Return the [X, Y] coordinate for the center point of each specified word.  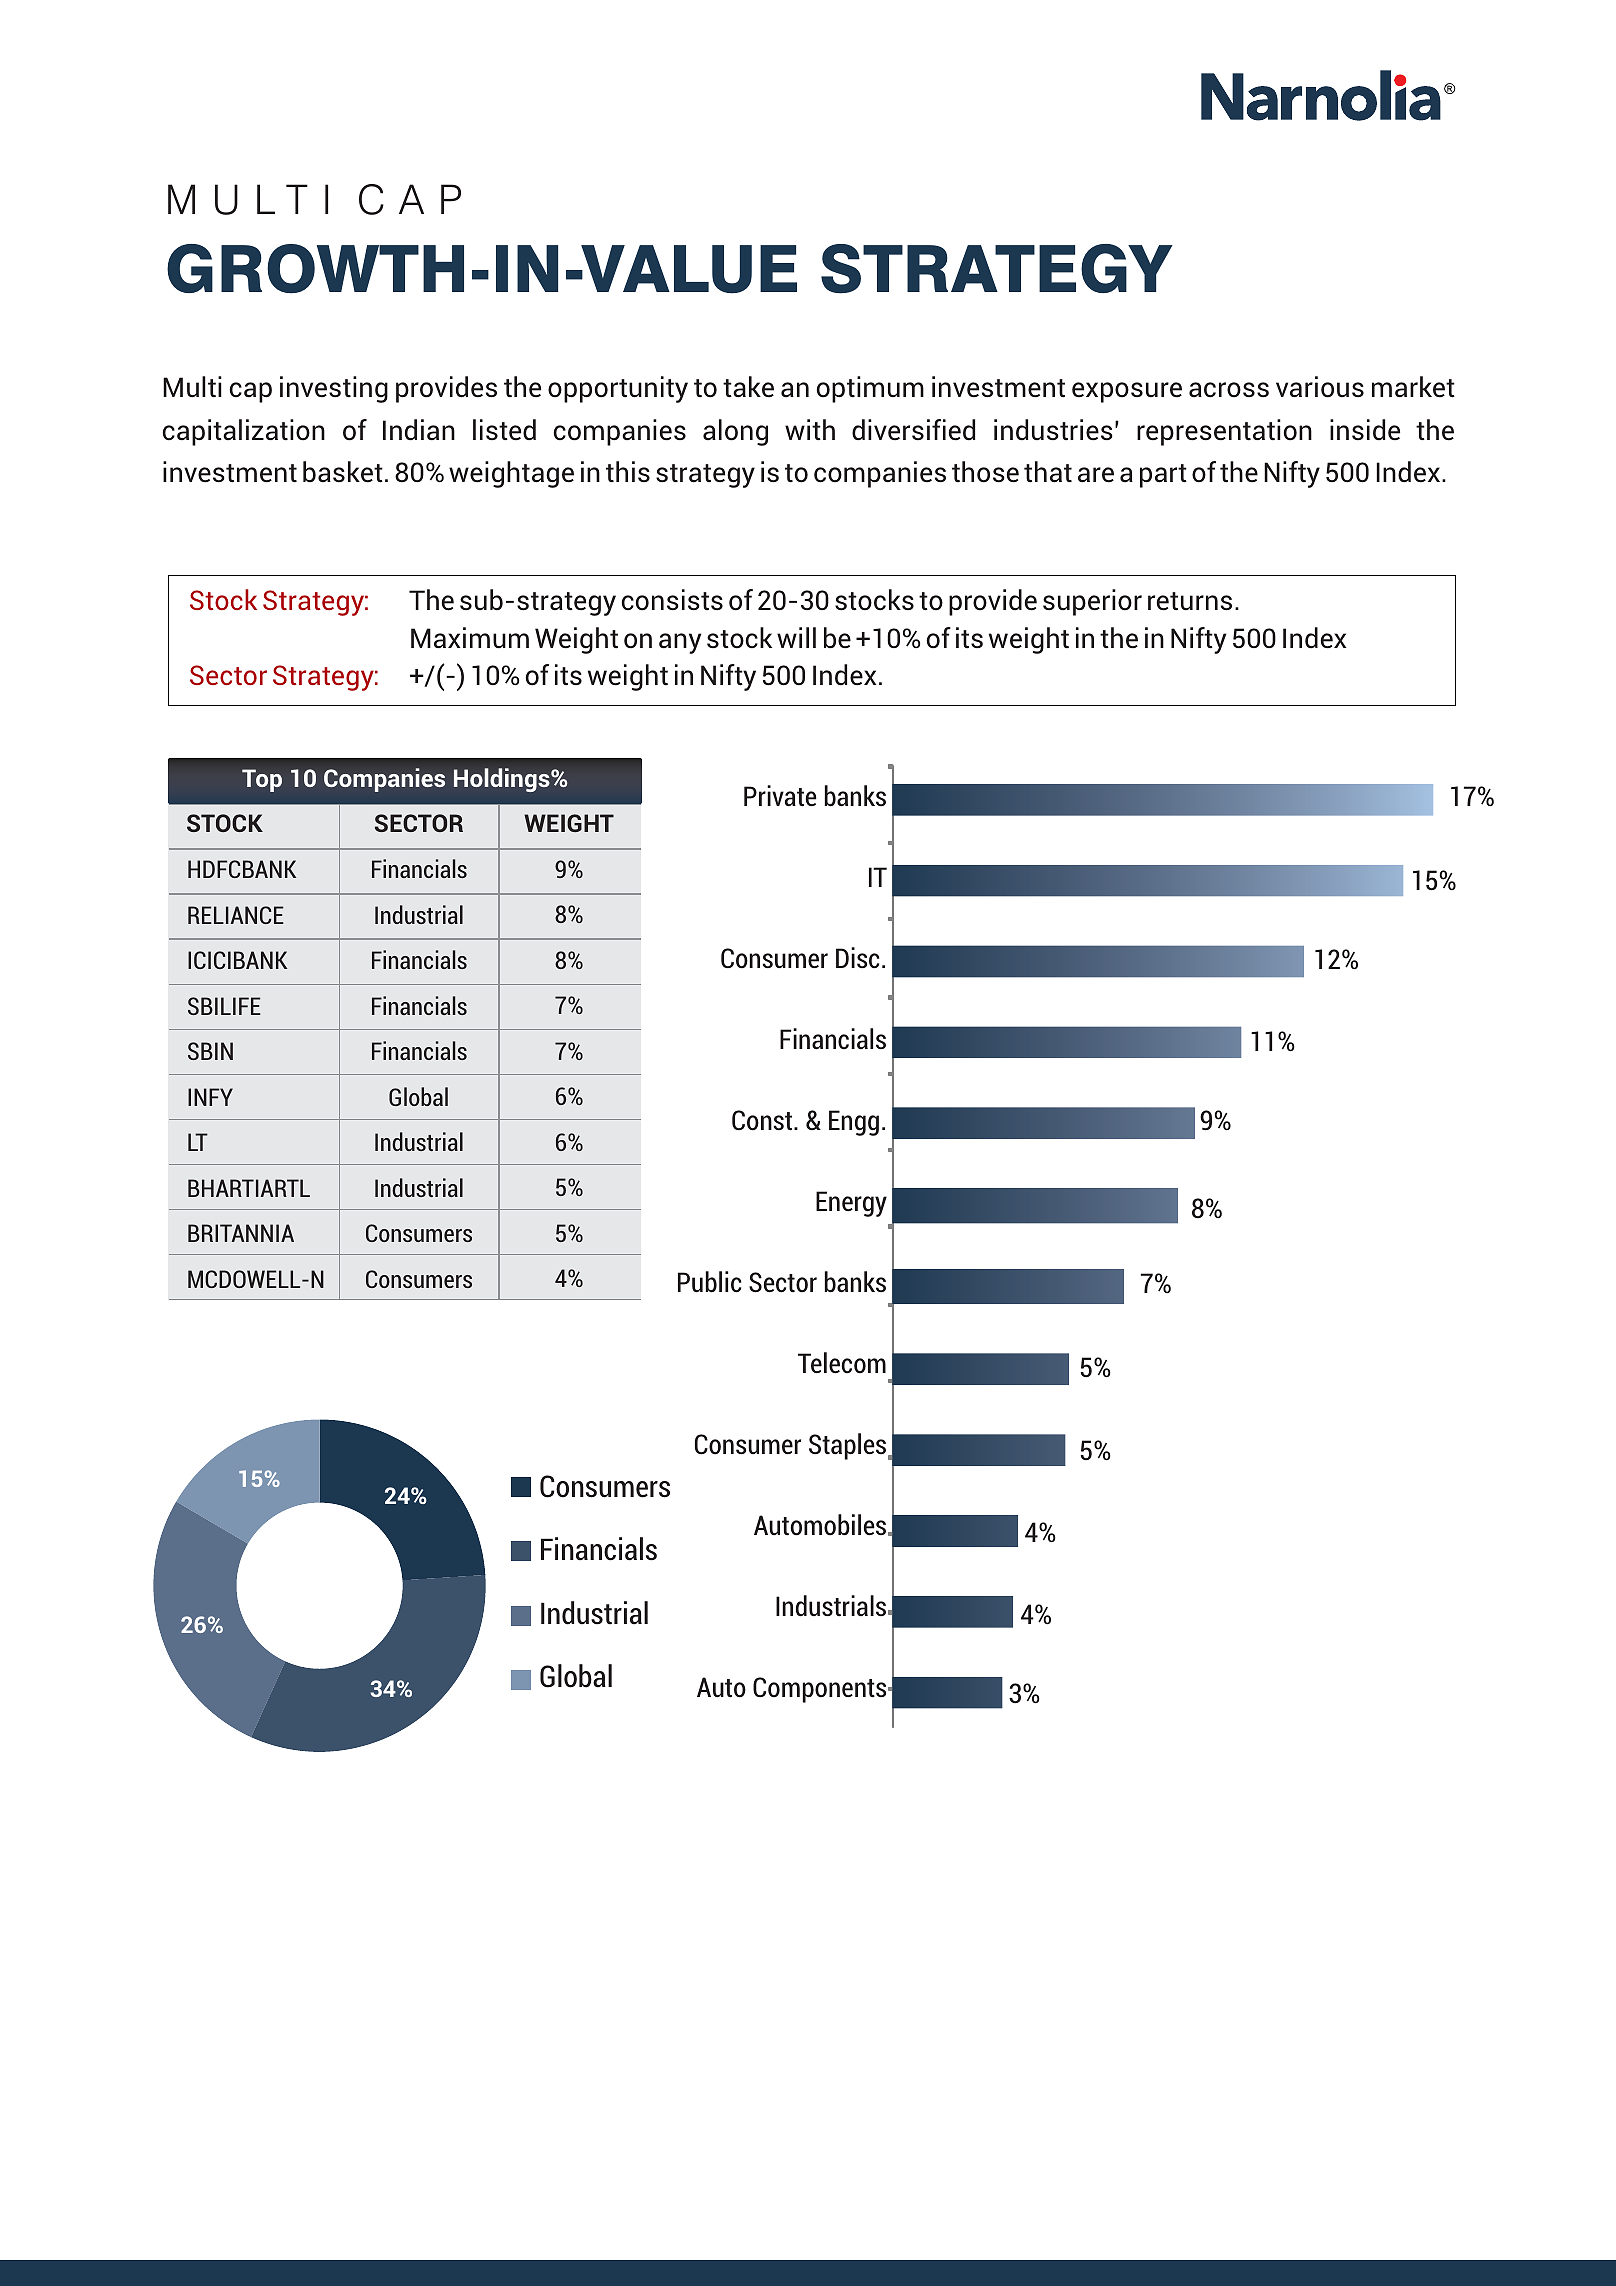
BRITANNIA [241, 1233]
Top [262, 780]
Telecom [842, 1363]
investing [334, 389]
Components [821, 1690]
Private [780, 796]
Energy [851, 1204]
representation [1224, 432]
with [810, 430]
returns [1190, 601]
